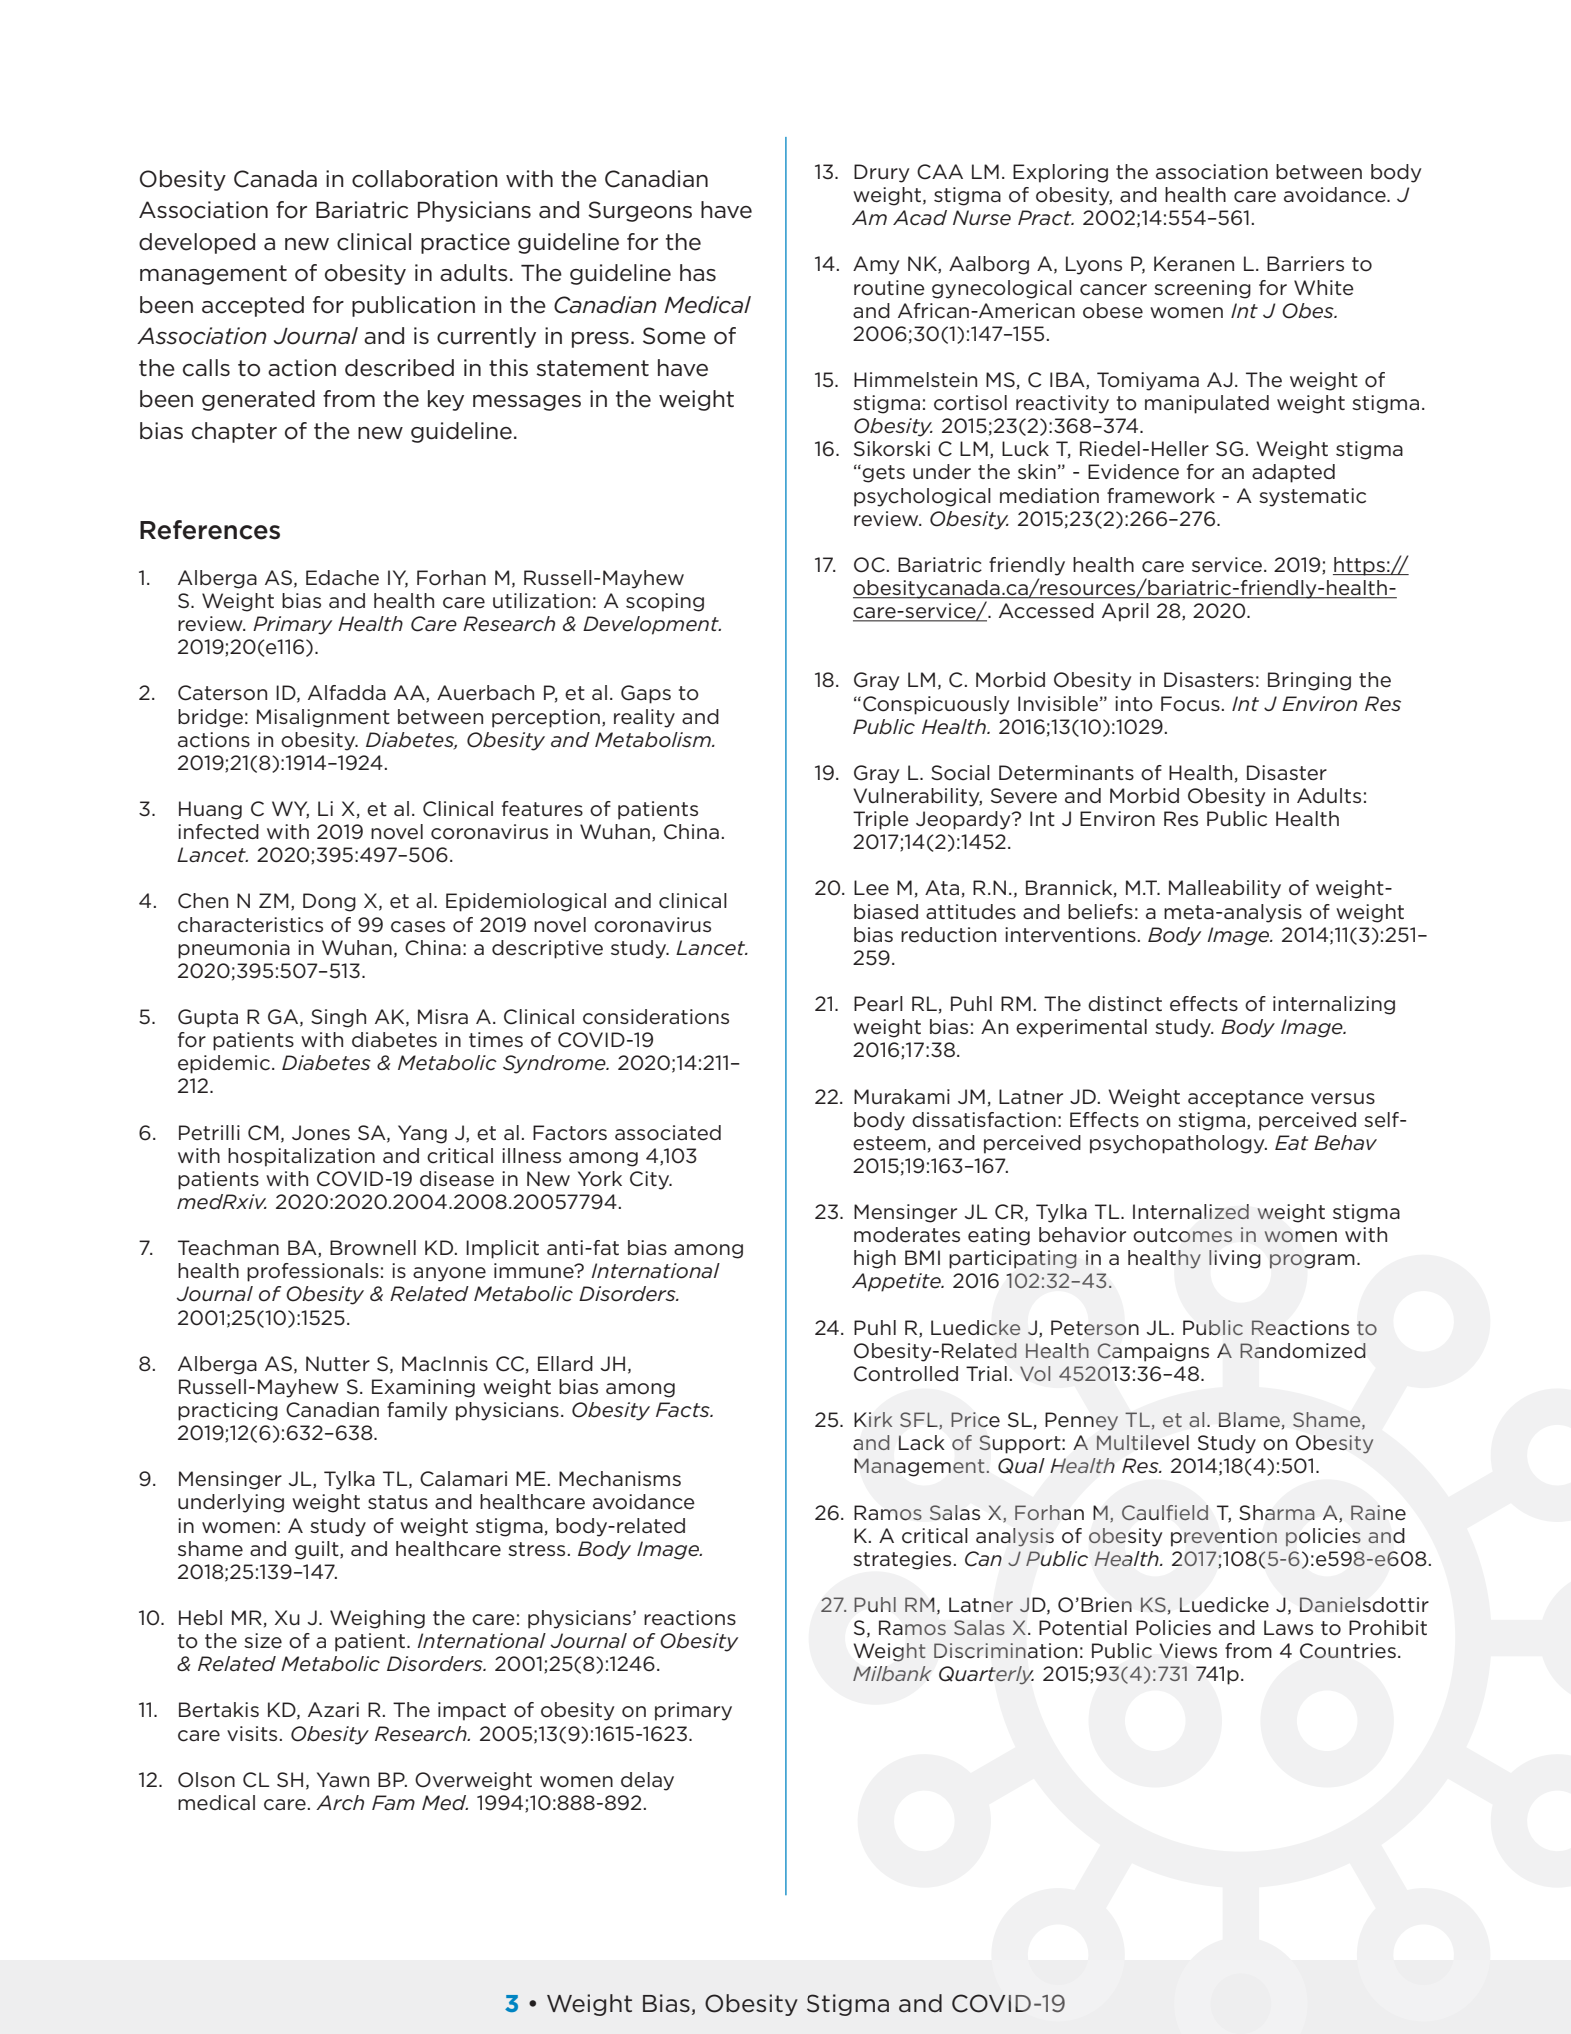  Describe the element at coordinates (1305, 264) in the image. I see `Barriers` at that location.
